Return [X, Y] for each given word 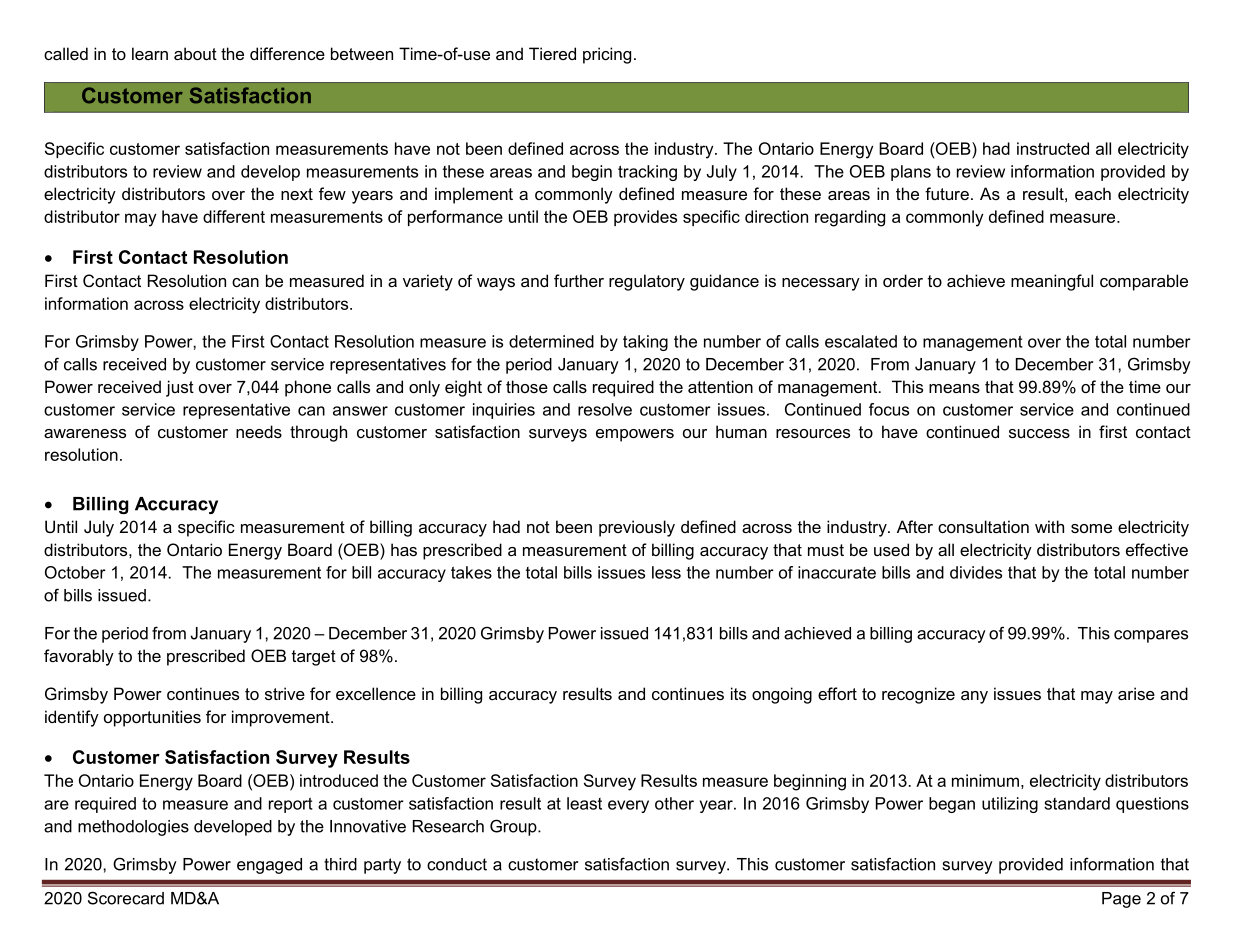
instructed [1053, 148]
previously [637, 528]
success [1039, 433]
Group [514, 827]
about [195, 53]
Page [1121, 900]
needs [259, 431]
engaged [269, 866]
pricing [607, 55]
